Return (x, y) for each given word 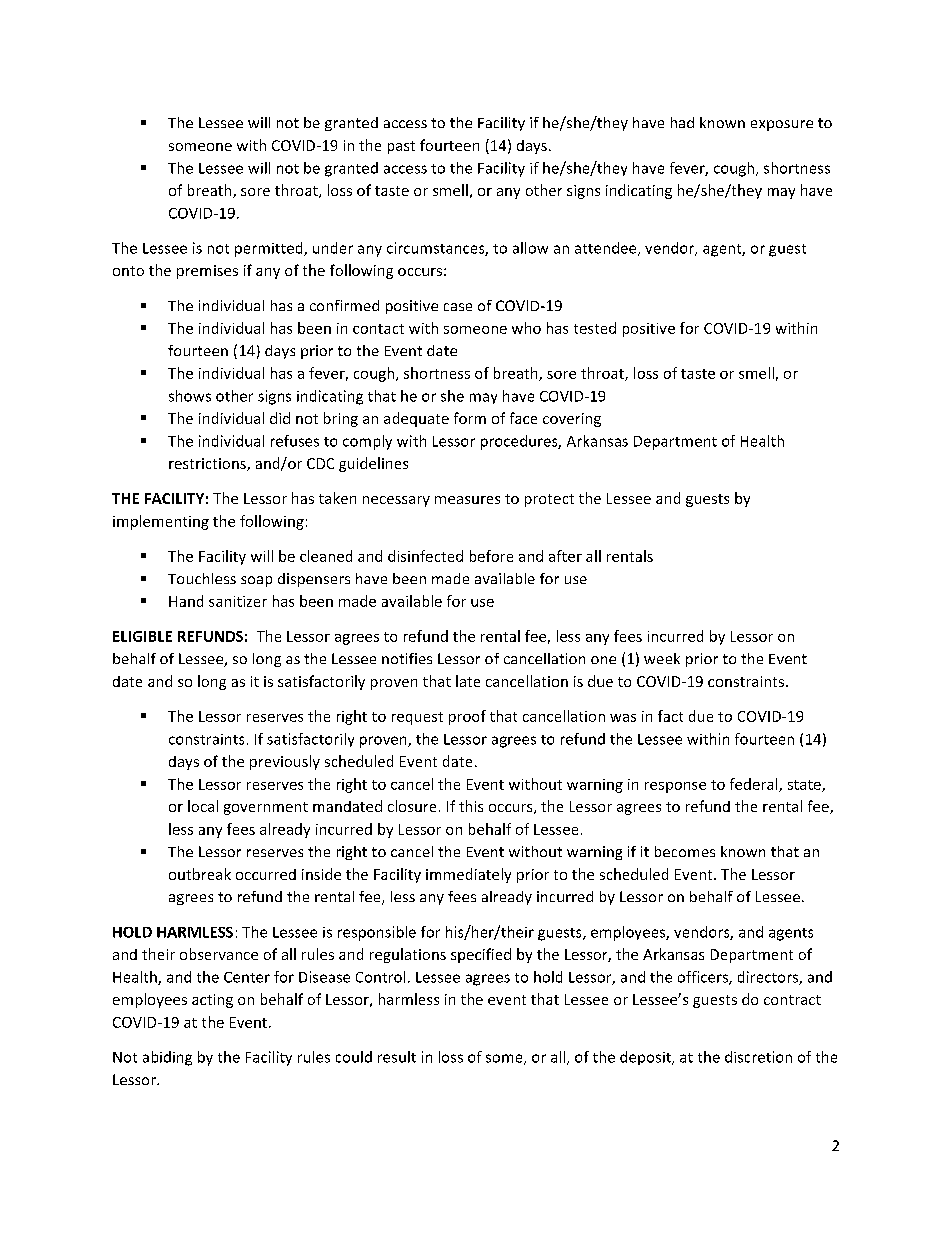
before (491, 556)
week (662, 658)
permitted (270, 249)
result (397, 1057)
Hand (186, 601)
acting (212, 1001)
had (682, 122)
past (401, 147)
